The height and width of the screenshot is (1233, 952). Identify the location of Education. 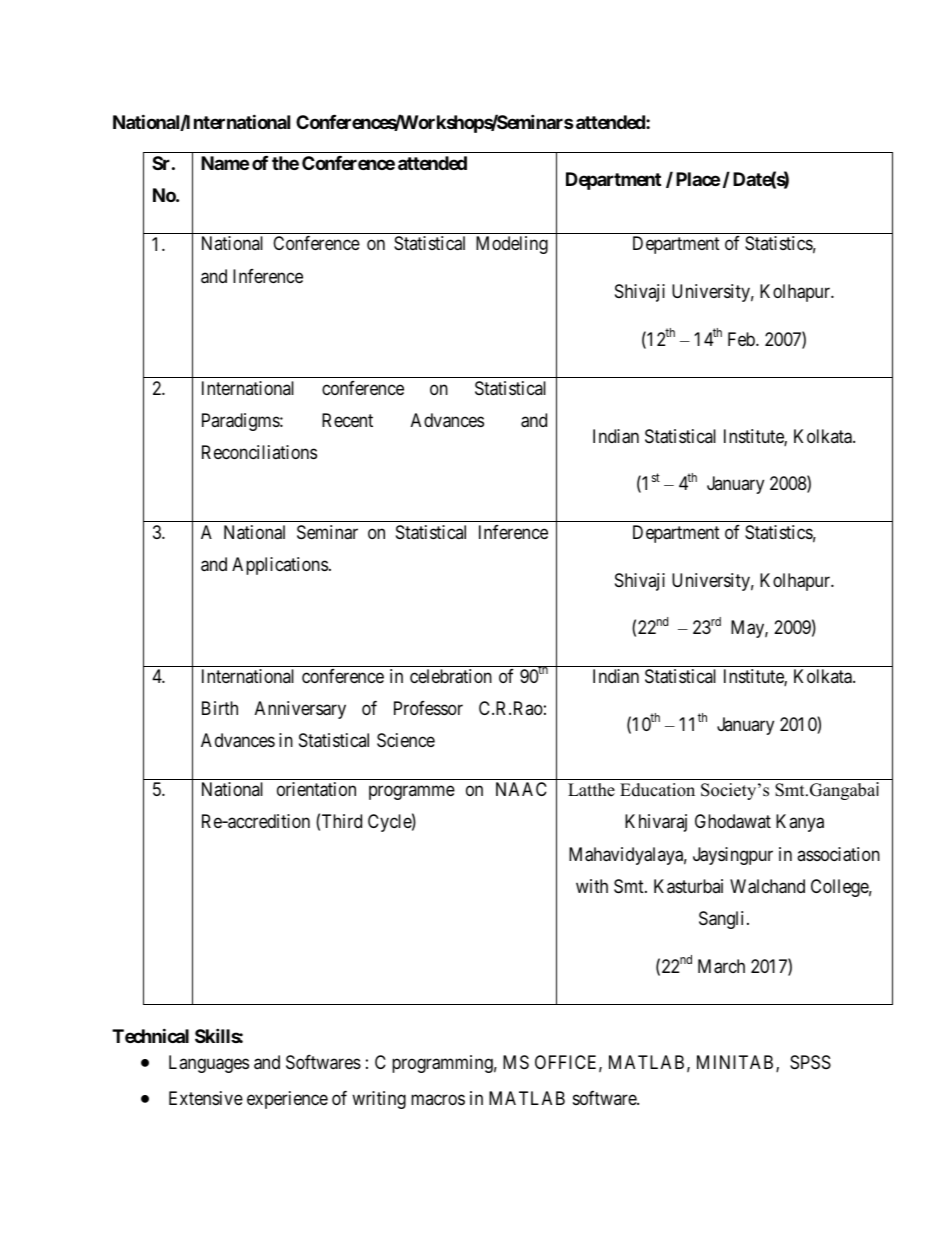
(657, 790).
